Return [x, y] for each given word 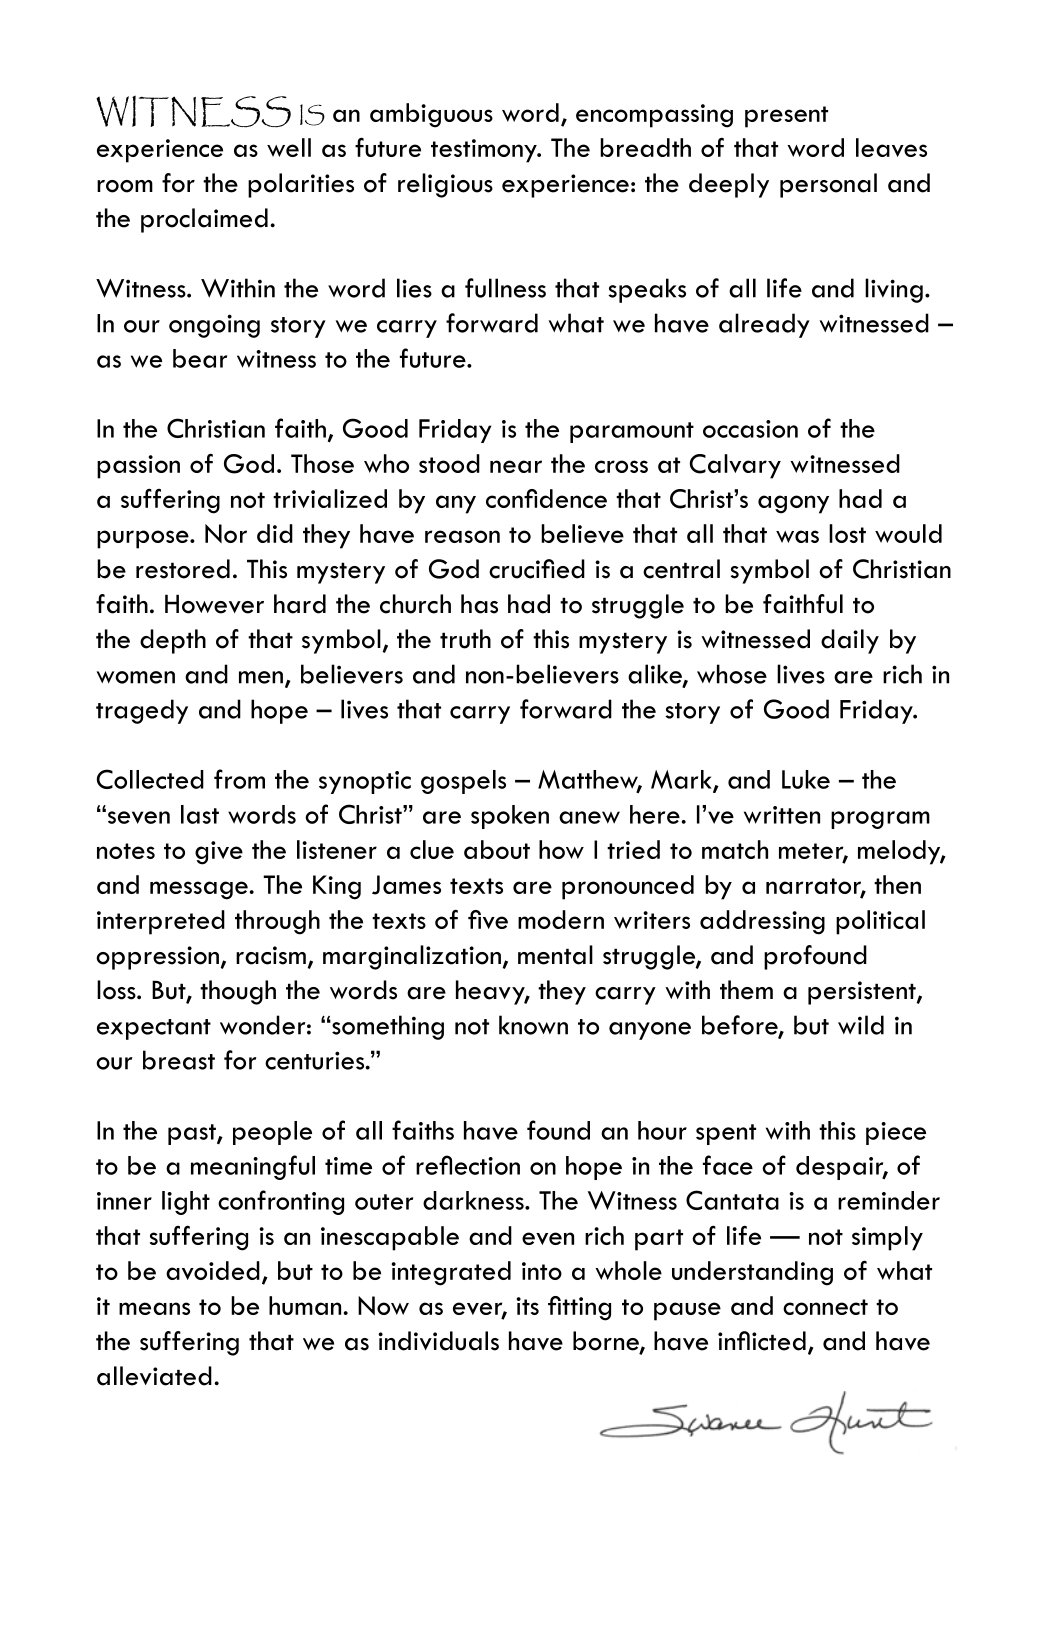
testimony [485, 151]
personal [828, 185]
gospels [463, 782]
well [289, 147]
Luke [806, 779]
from [239, 779]
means [154, 1308]
